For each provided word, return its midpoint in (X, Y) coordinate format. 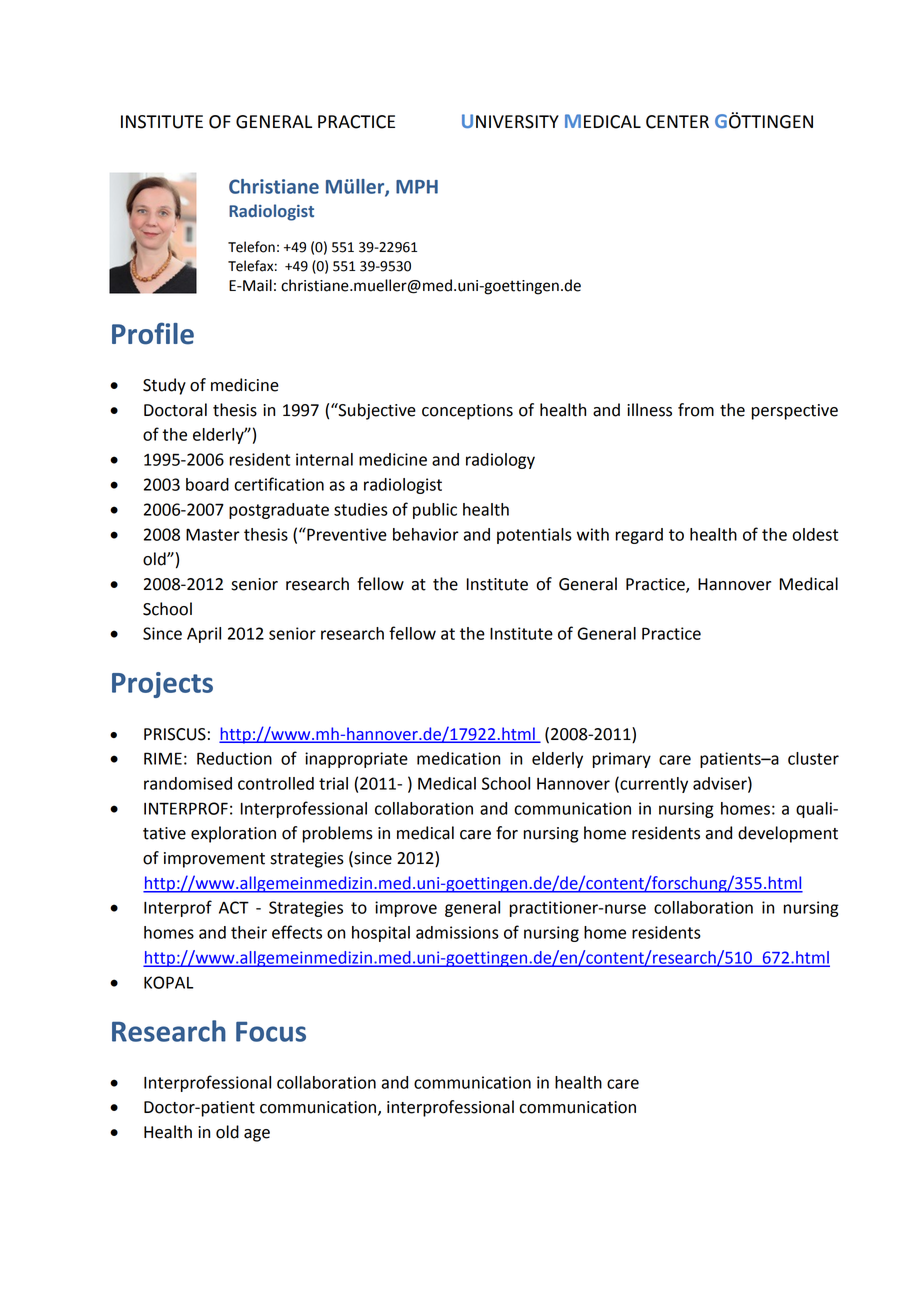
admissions (457, 932)
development (788, 834)
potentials (534, 536)
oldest (815, 534)
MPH (417, 187)
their (249, 932)
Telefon (251, 247)
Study (164, 386)
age (257, 1135)
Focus (271, 1032)
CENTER (677, 122)
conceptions (467, 412)
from (696, 410)
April (204, 635)
